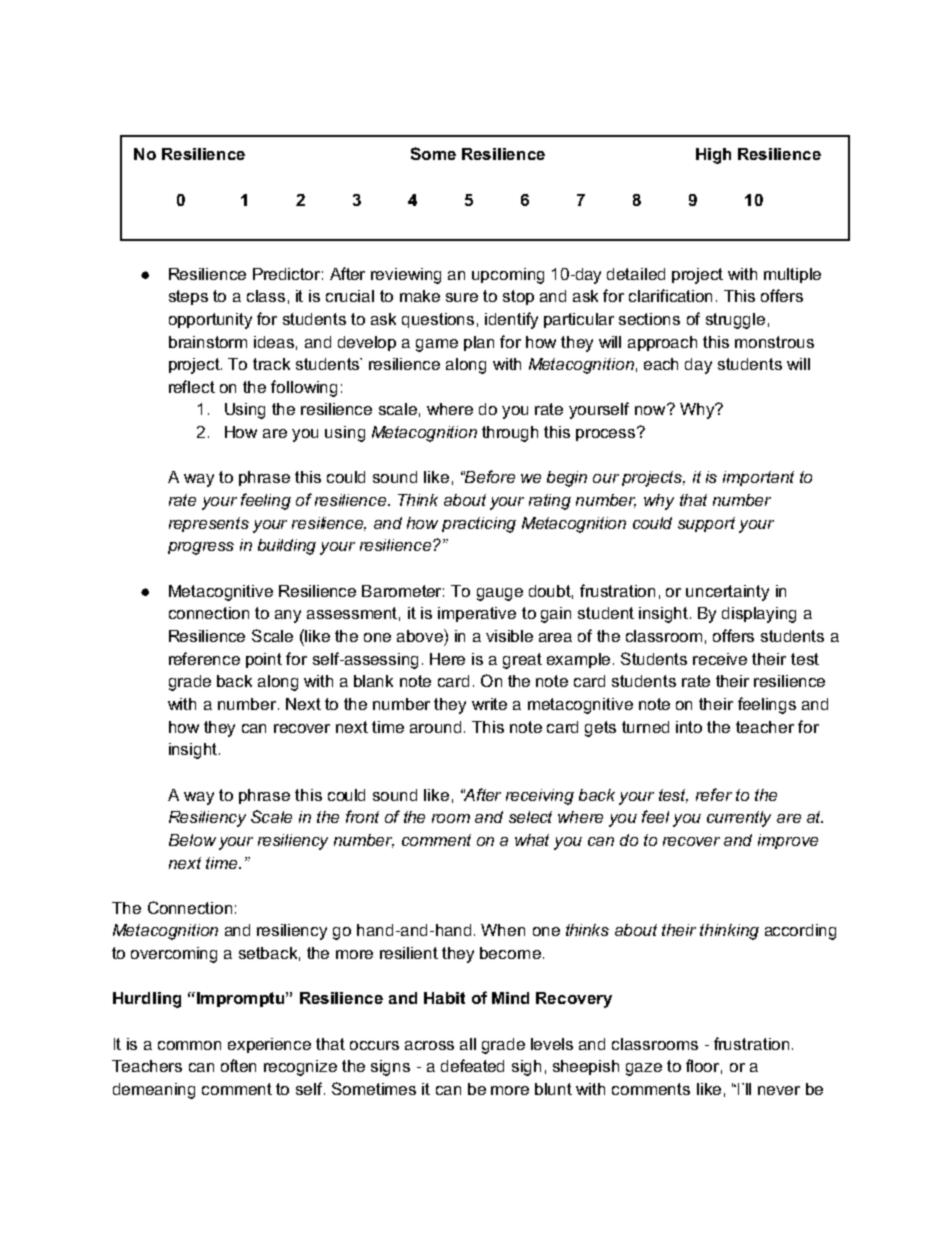 This document has width=952, height=1233. Describe the element at coordinates (238, 1065) in the document. I see `often` at that location.
